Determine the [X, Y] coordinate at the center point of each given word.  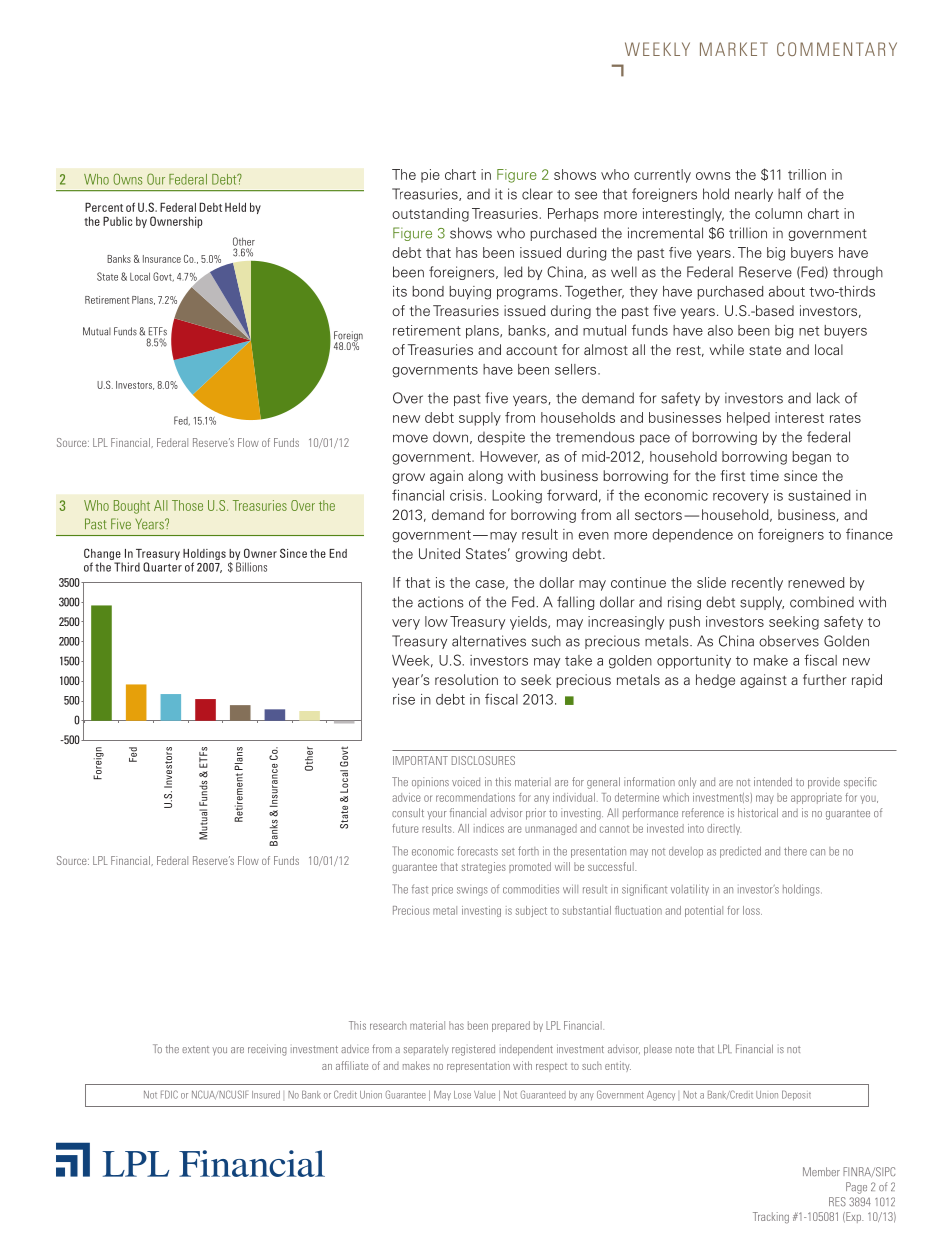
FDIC [169, 1094]
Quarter [162, 567]
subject [531, 911]
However [510, 457]
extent [195, 1049]
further [825, 679]
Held [235, 207]
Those [187, 505]
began [811, 458]
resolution [466, 679]
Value [484, 1095]
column [778, 213]
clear [537, 194]
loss [752, 910]
